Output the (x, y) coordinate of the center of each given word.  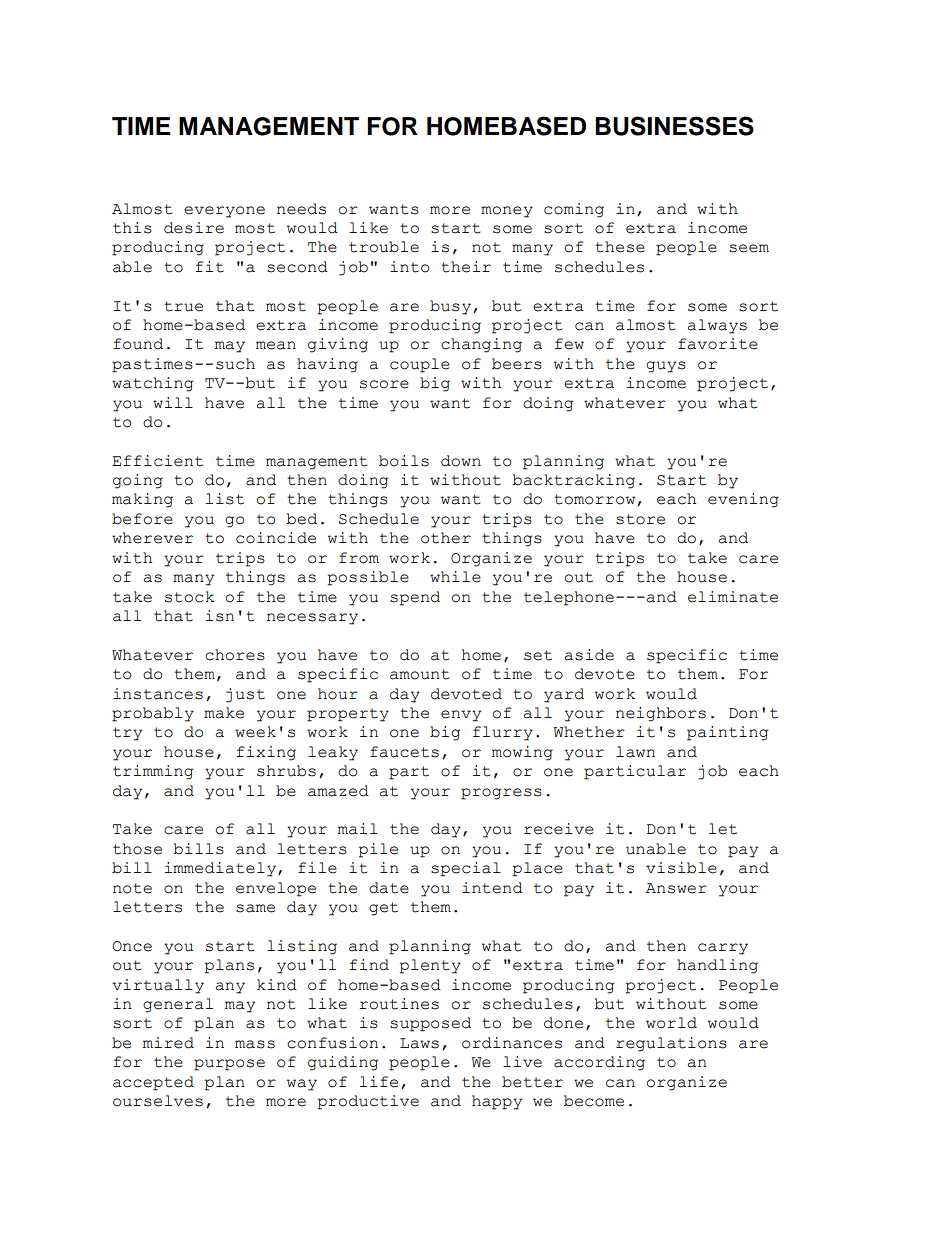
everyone (224, 212)
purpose (229, 1065)
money (507, 212)
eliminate (733, 597)
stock (189, 597)
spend (415, 598)
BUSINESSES (674, 126)
